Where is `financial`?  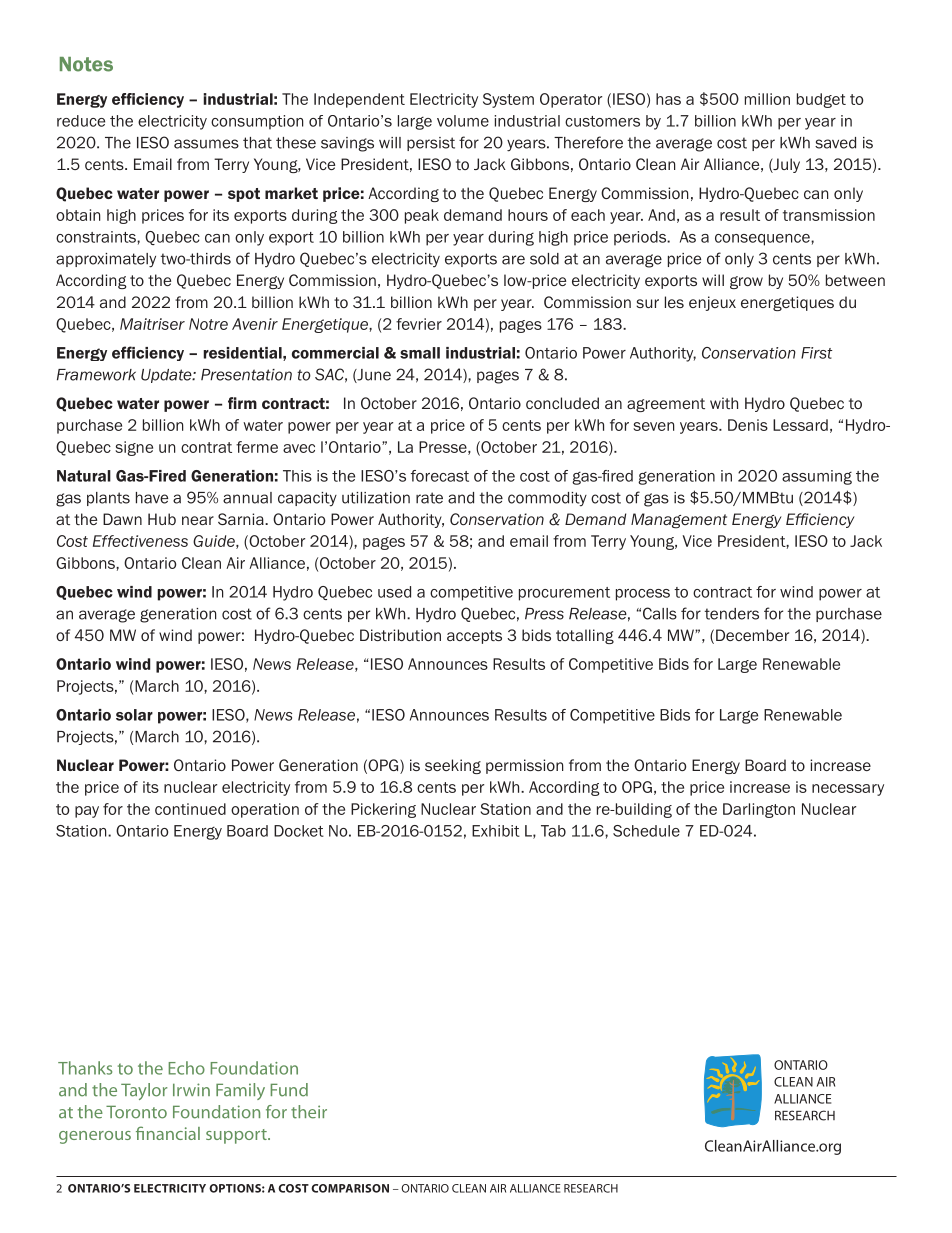 financial is located at coordinates (168, 1133).
